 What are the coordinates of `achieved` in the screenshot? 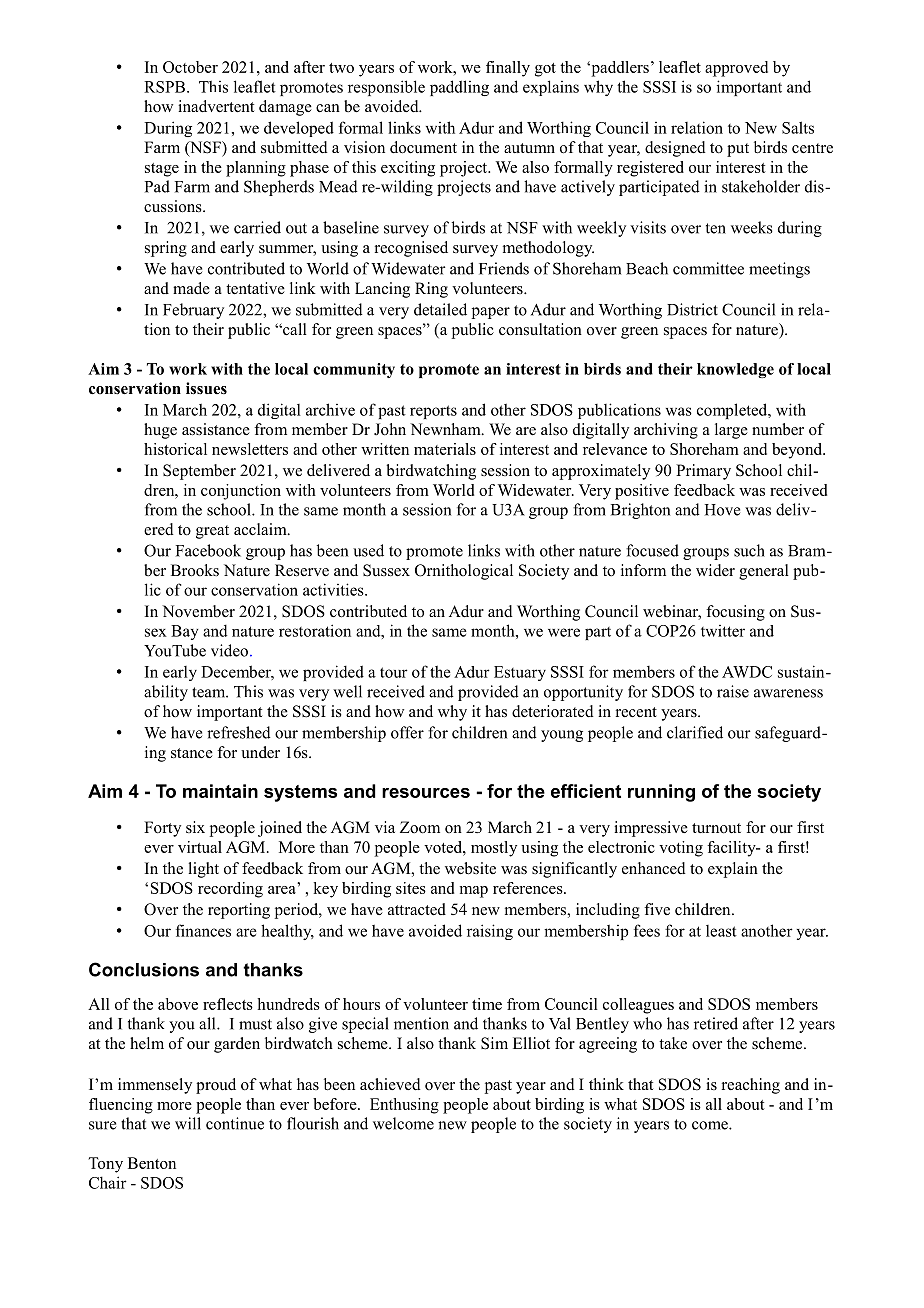 It's located at (390, 1084).
